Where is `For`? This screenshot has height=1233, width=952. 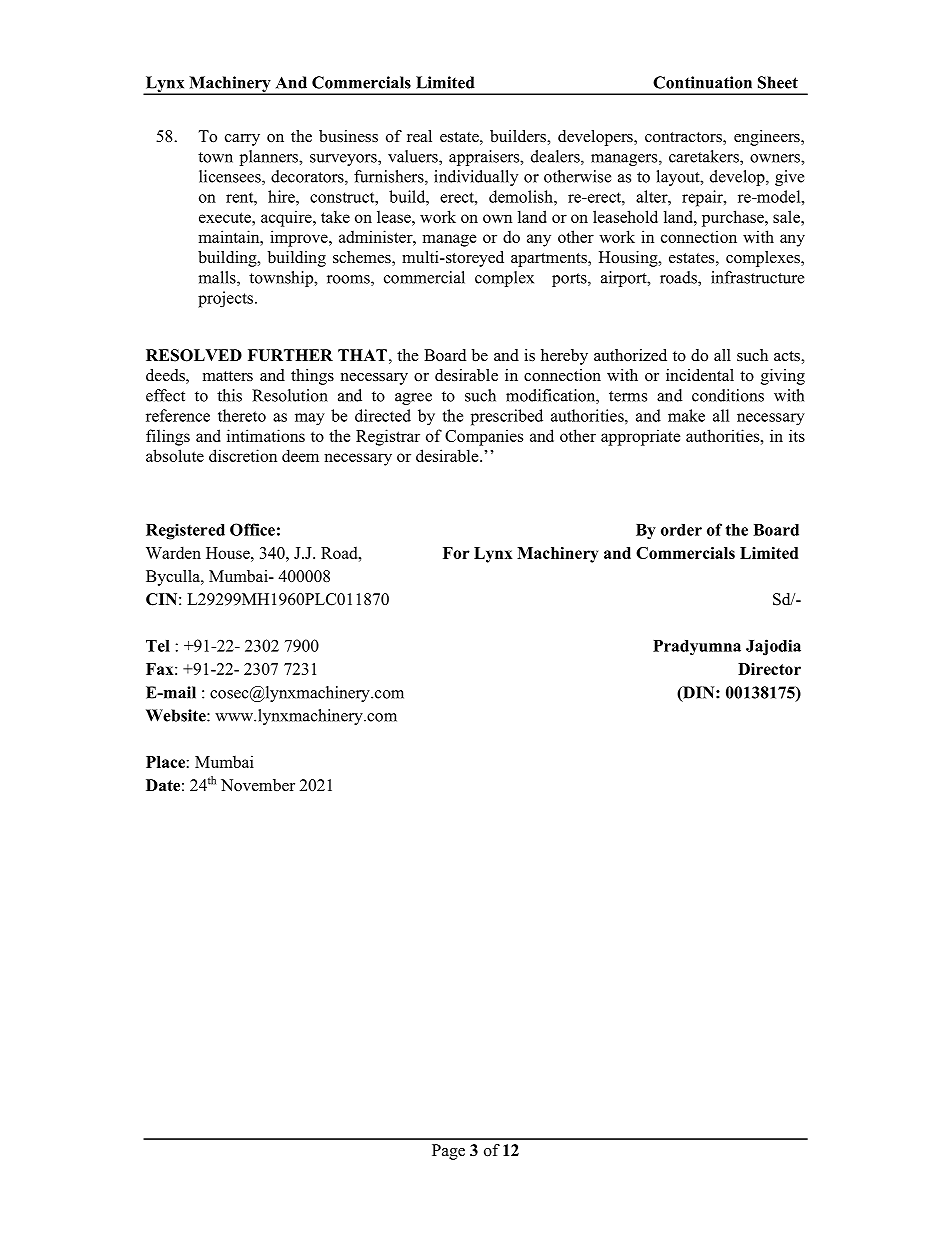 For is located at coordinates (456, 553).
